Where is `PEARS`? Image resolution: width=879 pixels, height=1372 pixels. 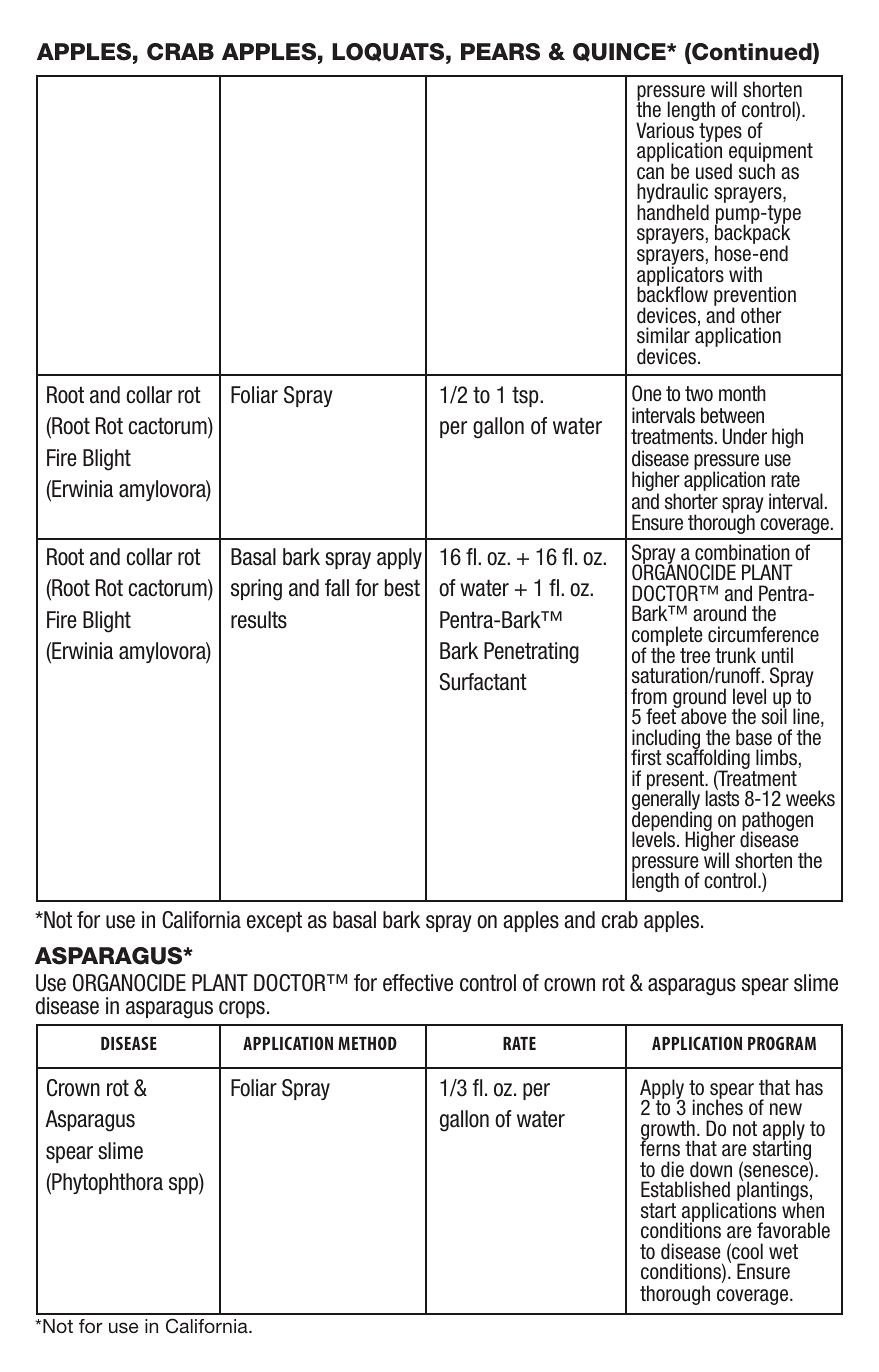
PEARS is located at coordinates (500, 52).
